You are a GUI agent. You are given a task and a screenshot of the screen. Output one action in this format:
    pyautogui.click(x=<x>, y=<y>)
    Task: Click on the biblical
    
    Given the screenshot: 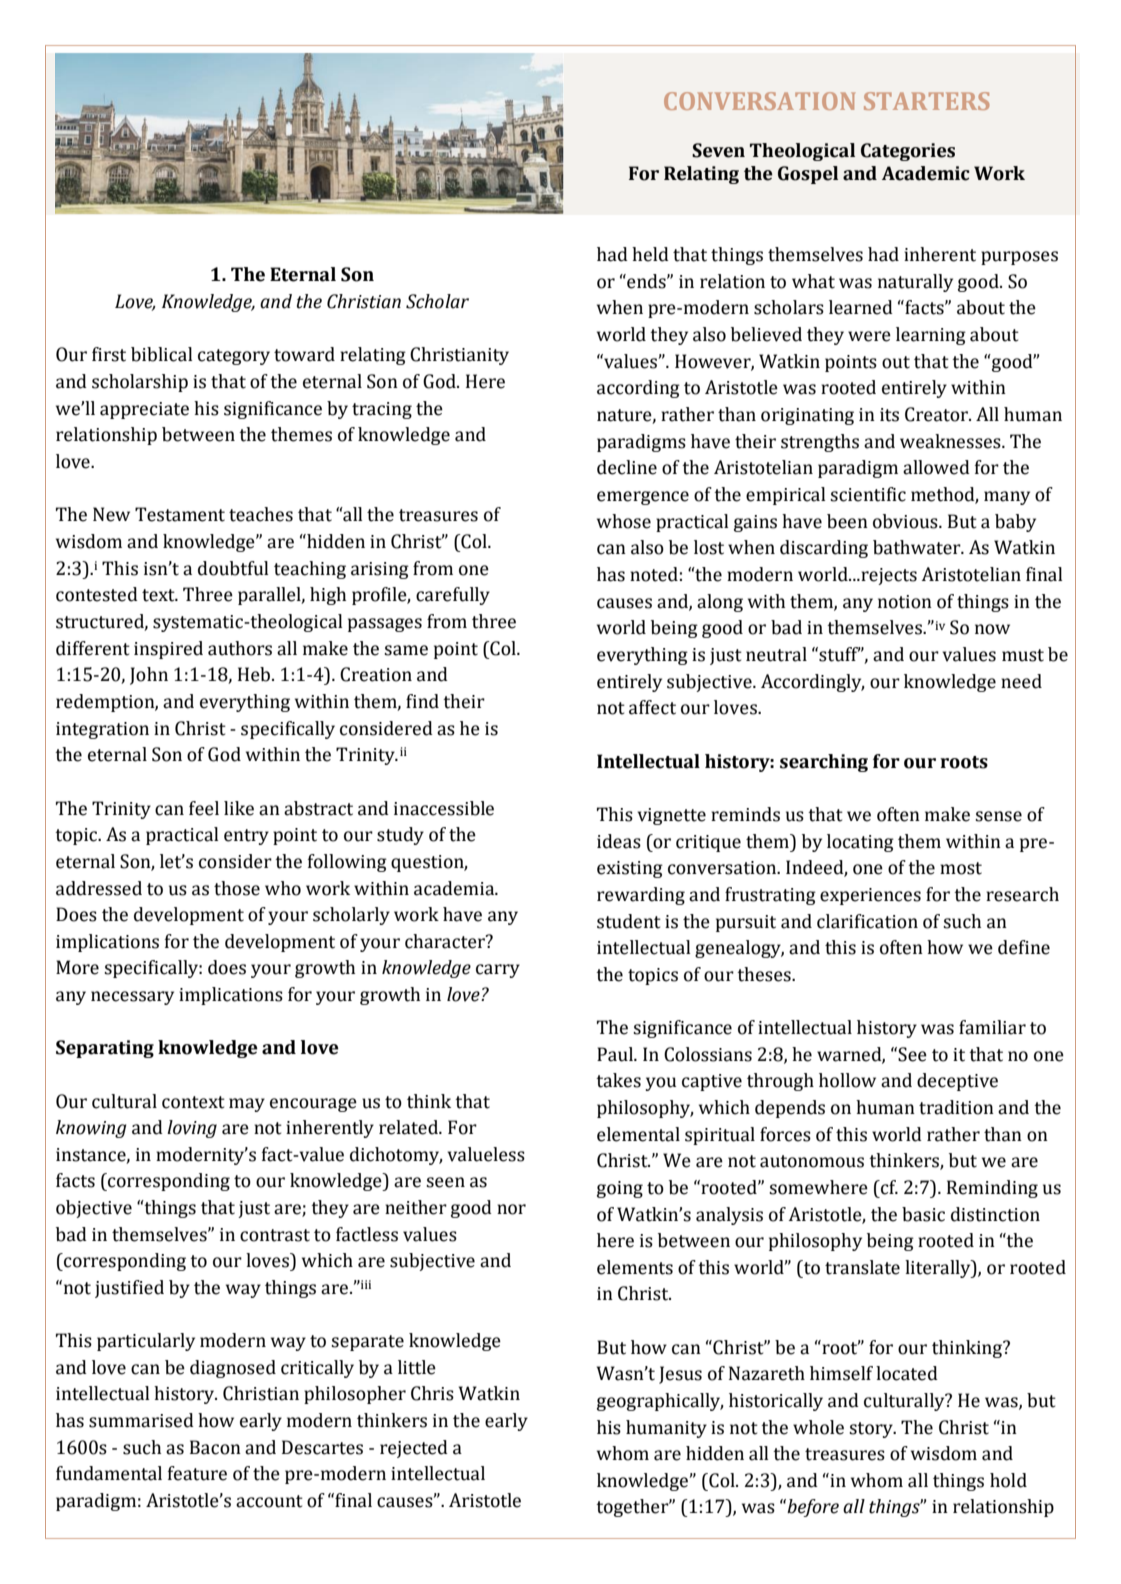 What is the action you would take?
    pyautogui.click(x=162, y=354)
